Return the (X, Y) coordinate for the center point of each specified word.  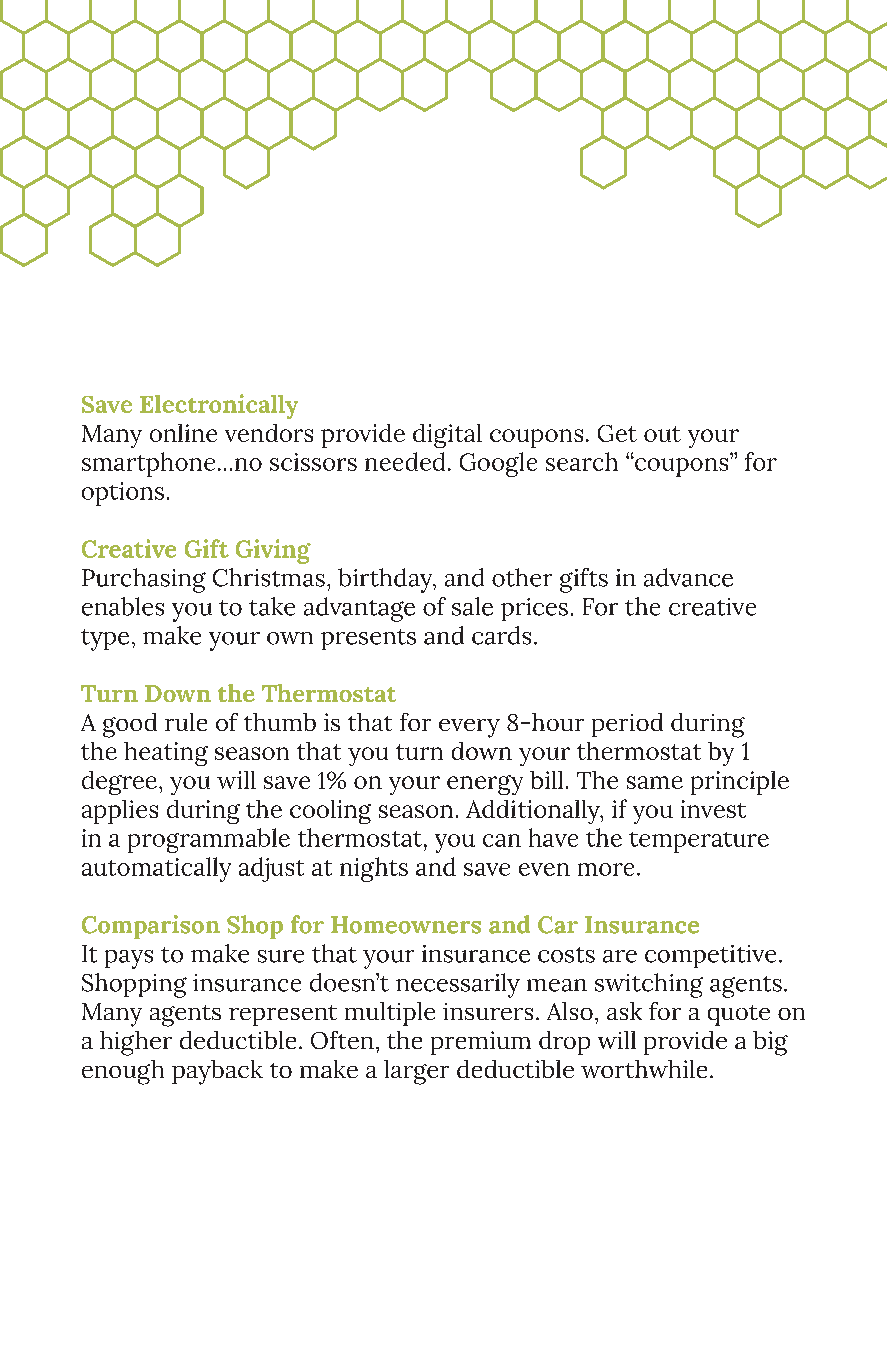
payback (217, 1072)
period (627, 725)
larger (416, 1072)
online (183, 433)
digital (447, 436)
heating (166, 754)
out (662, 434)
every (469, 728)
